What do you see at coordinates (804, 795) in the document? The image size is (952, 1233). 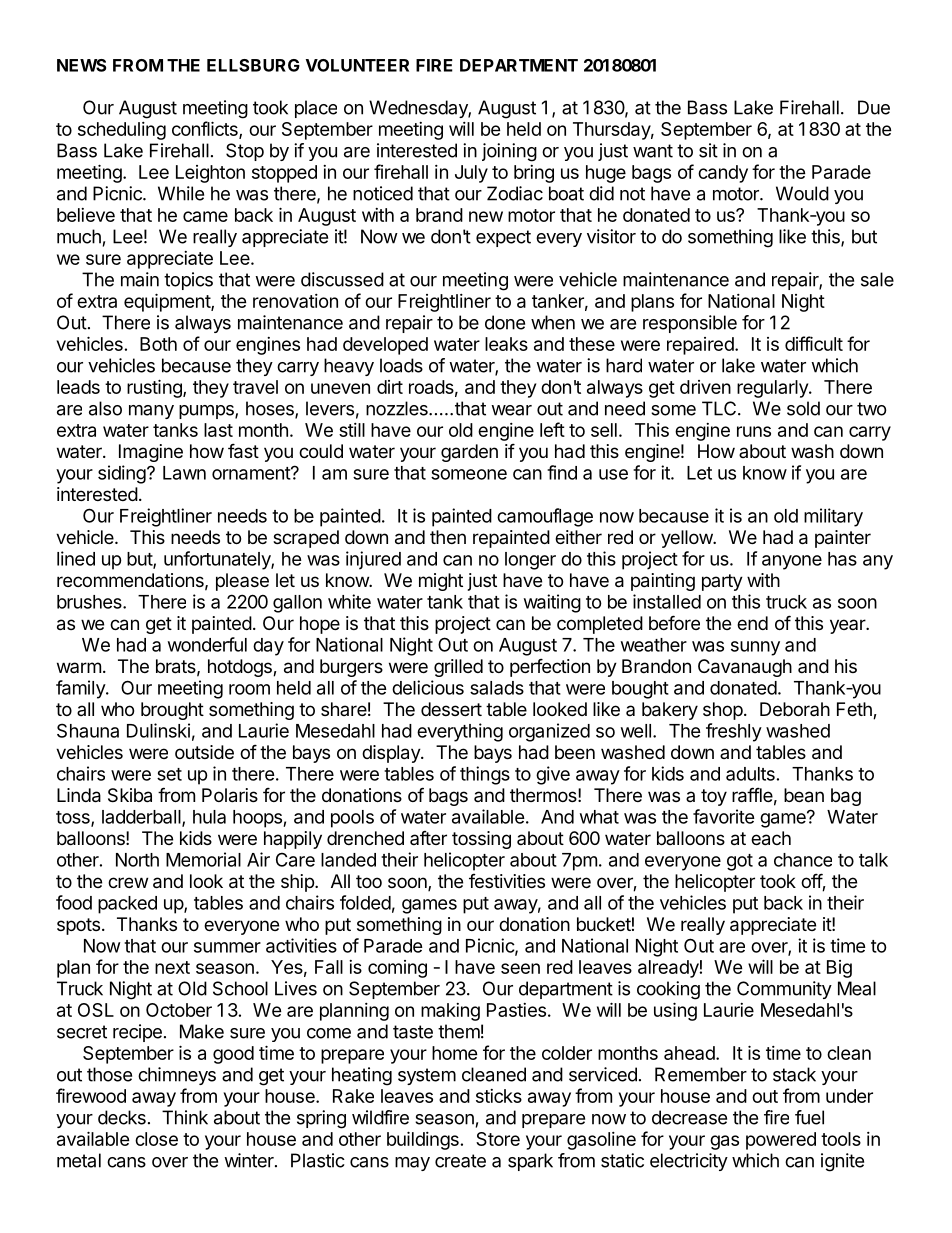 I see `bean` at bounding box center [804, 795].
